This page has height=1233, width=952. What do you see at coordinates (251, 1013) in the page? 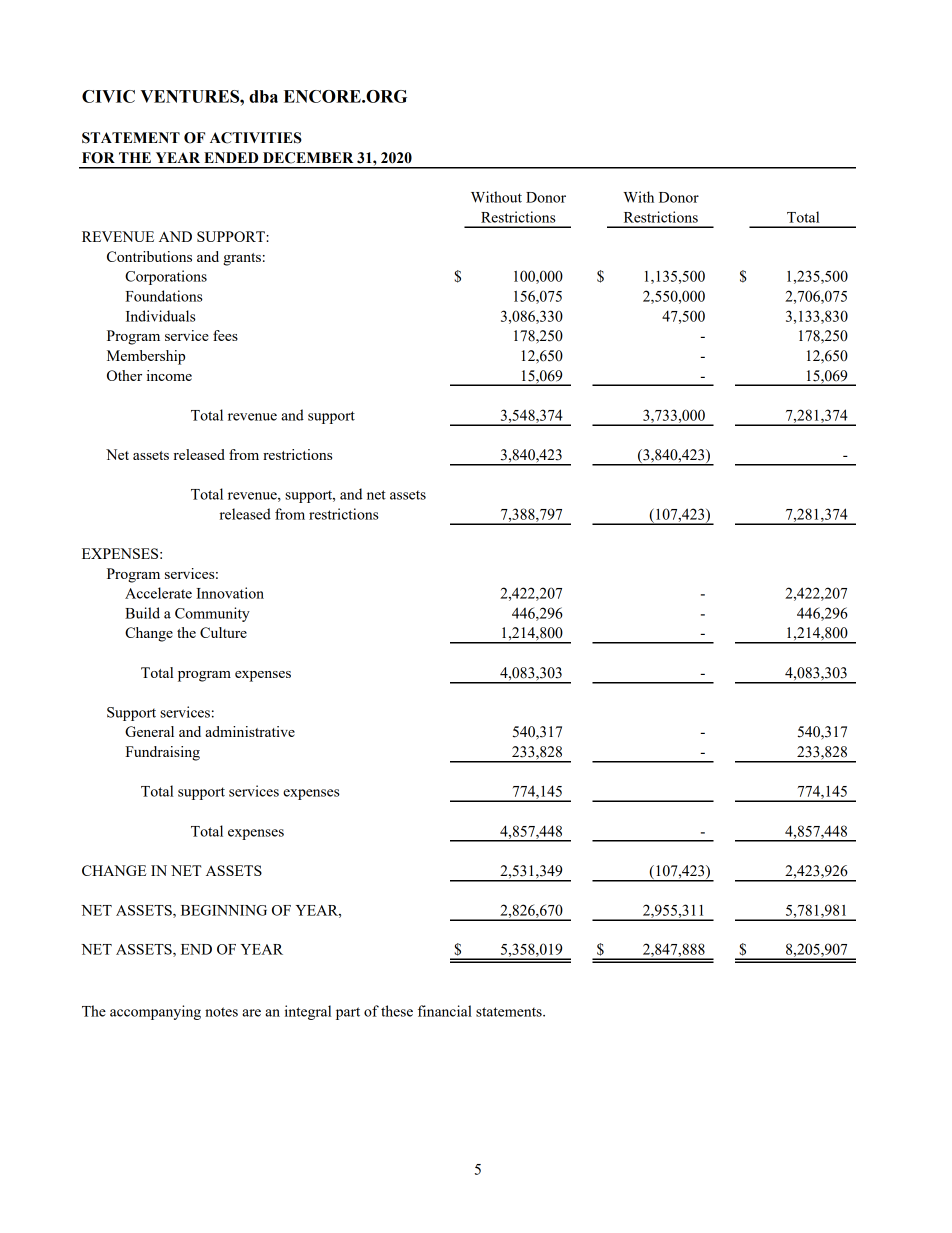
I see `are` at bounding box center [251, 1013].
